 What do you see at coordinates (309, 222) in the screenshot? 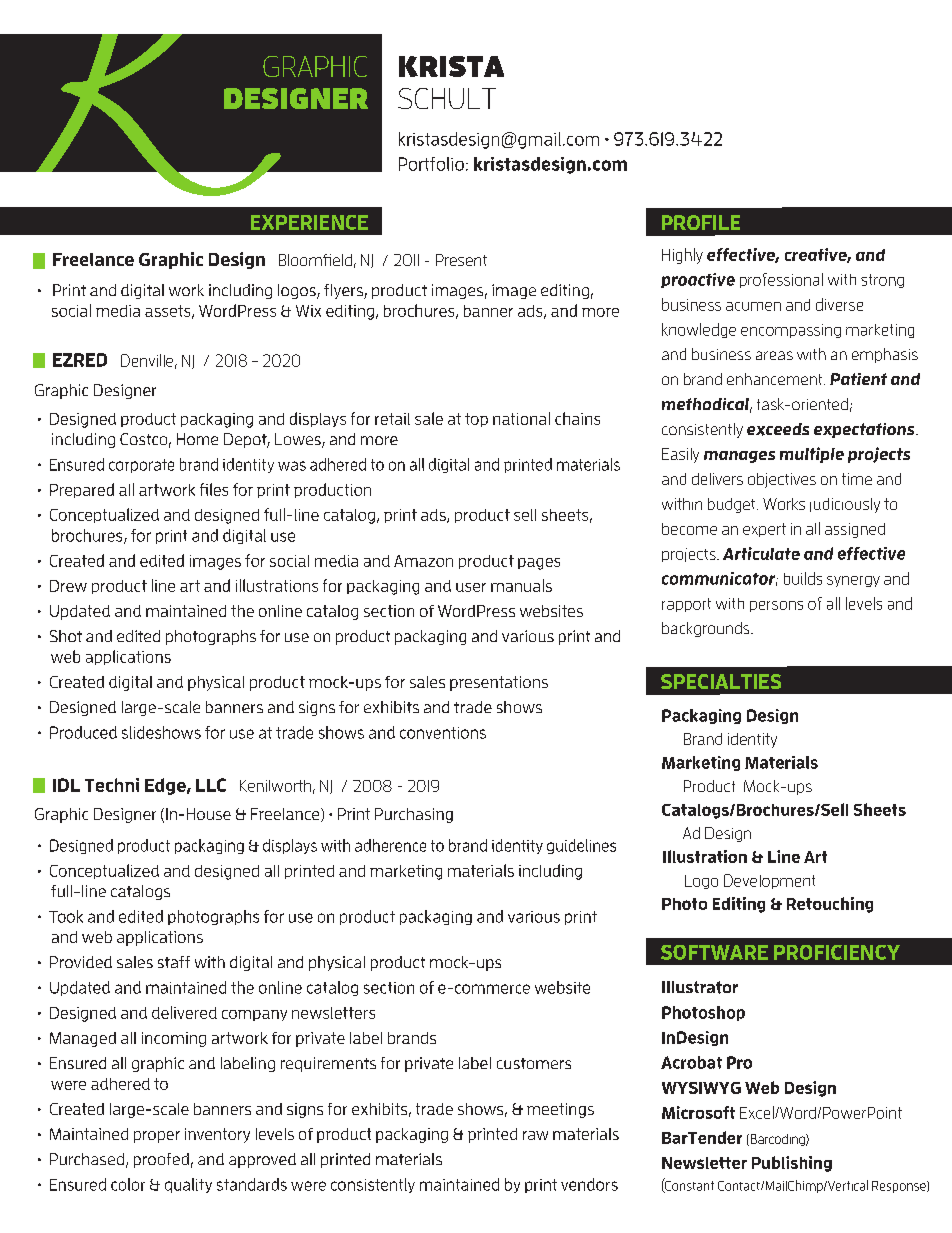
I see `EXPERIENCE` at bounding box center [309, 222].
